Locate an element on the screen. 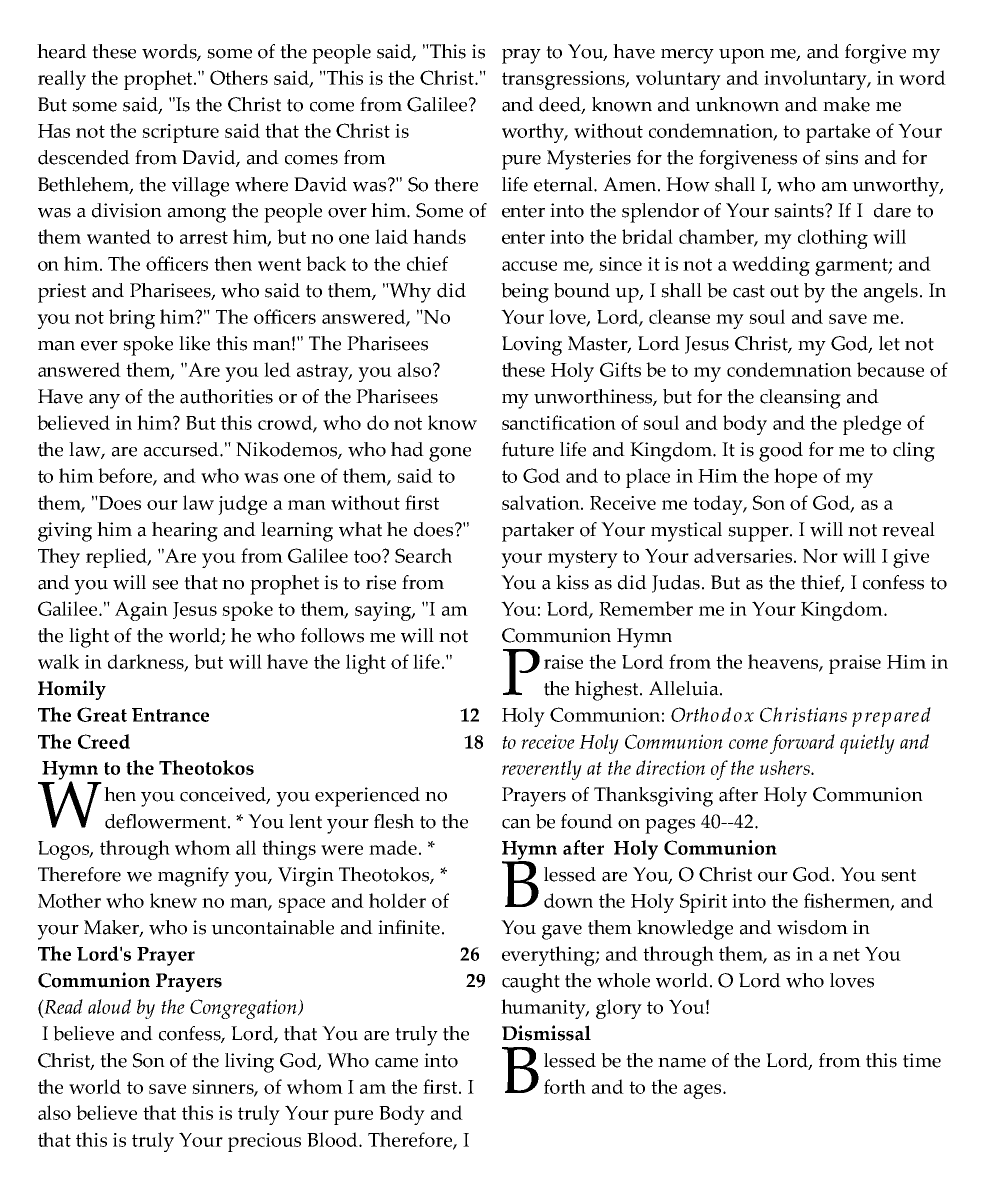  Nor is located at coordinates (820, 556).
